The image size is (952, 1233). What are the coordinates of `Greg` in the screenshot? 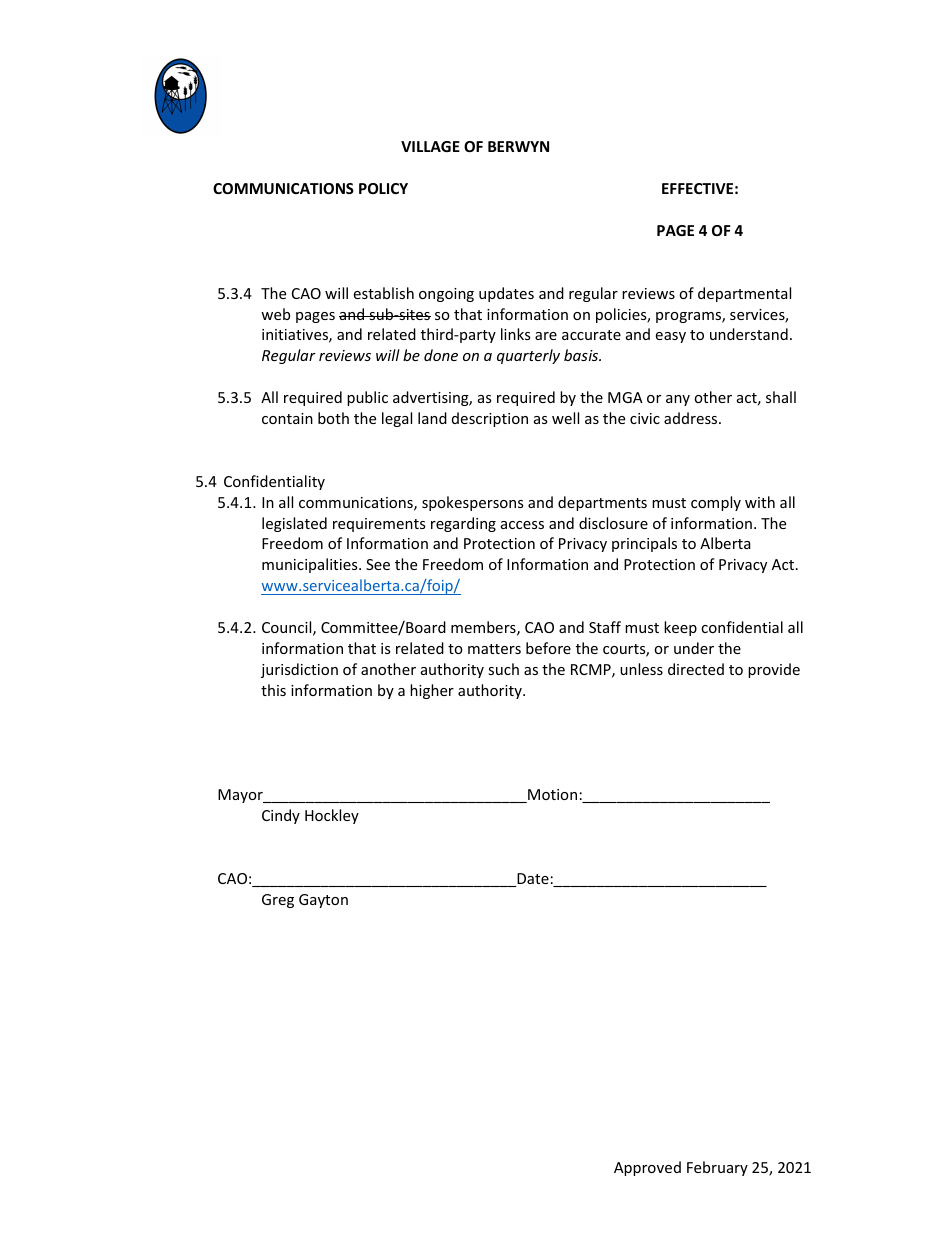 It's located at (278, 901).
